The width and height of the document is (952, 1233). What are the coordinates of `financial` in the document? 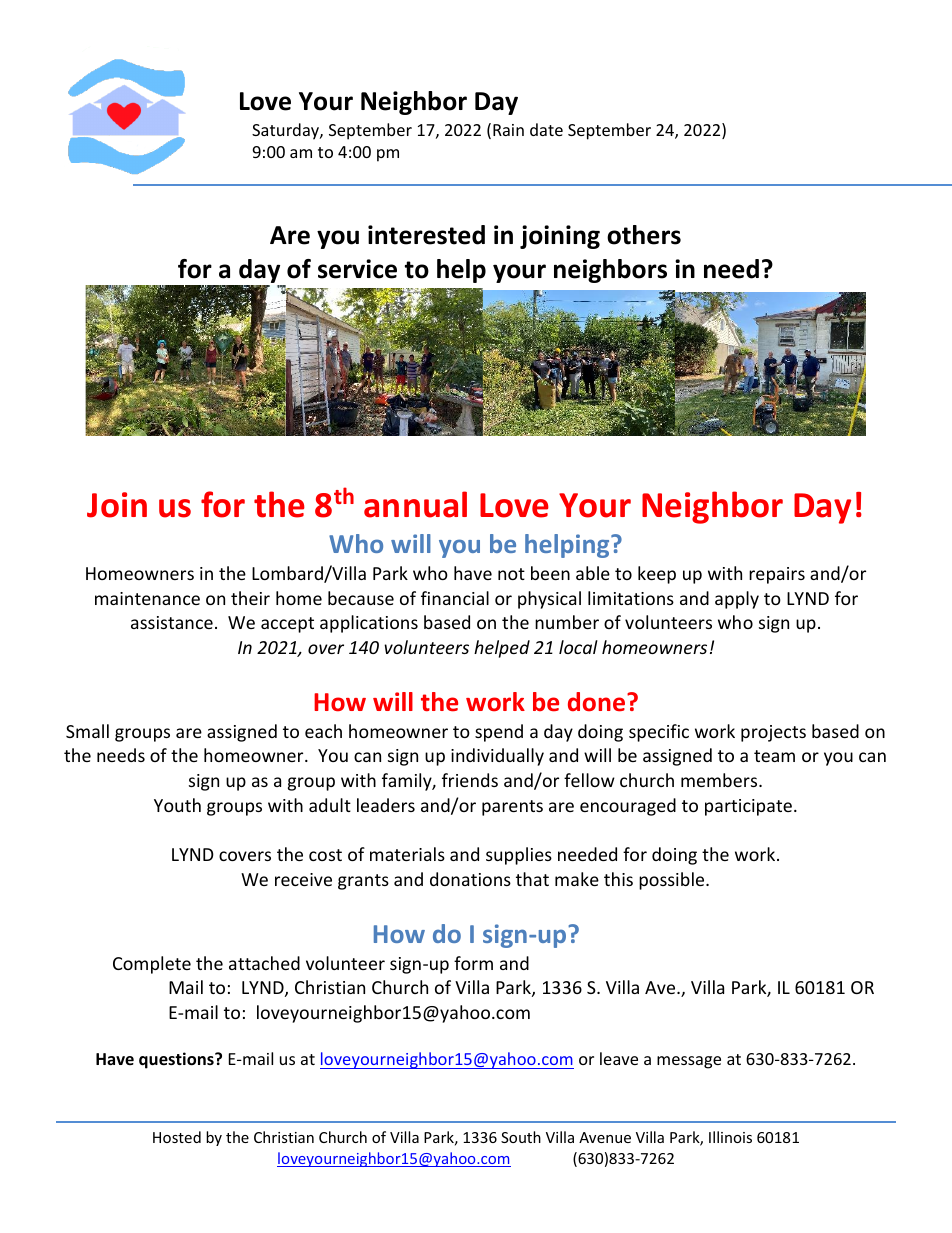 It's located at (455, 598).
